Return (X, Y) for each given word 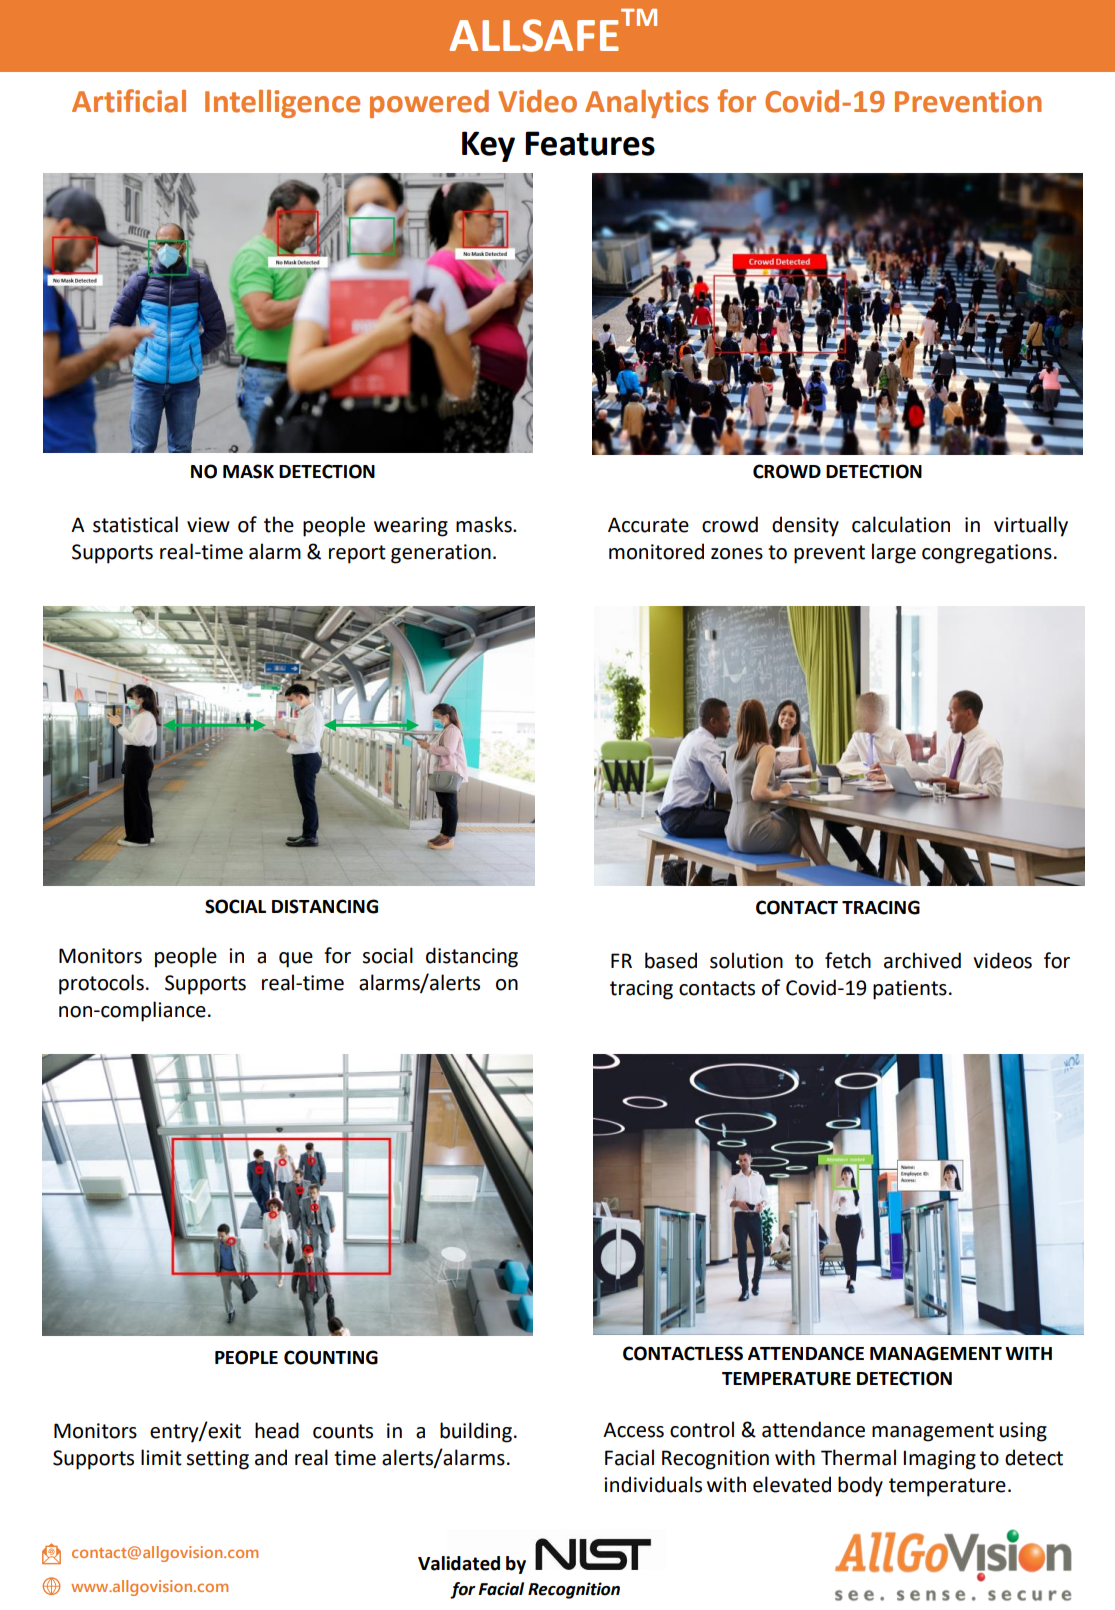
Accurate (648, 525)
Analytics (647, 104)
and (271, 1457)
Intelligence (282, 104)
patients (910, 990)
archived (922, 960)
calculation (901, 524)
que (296, 960)
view (208, 525)
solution (746, 960)
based (671, 960)
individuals (653, 1484)
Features (590, 143)
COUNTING (331, 1357)
